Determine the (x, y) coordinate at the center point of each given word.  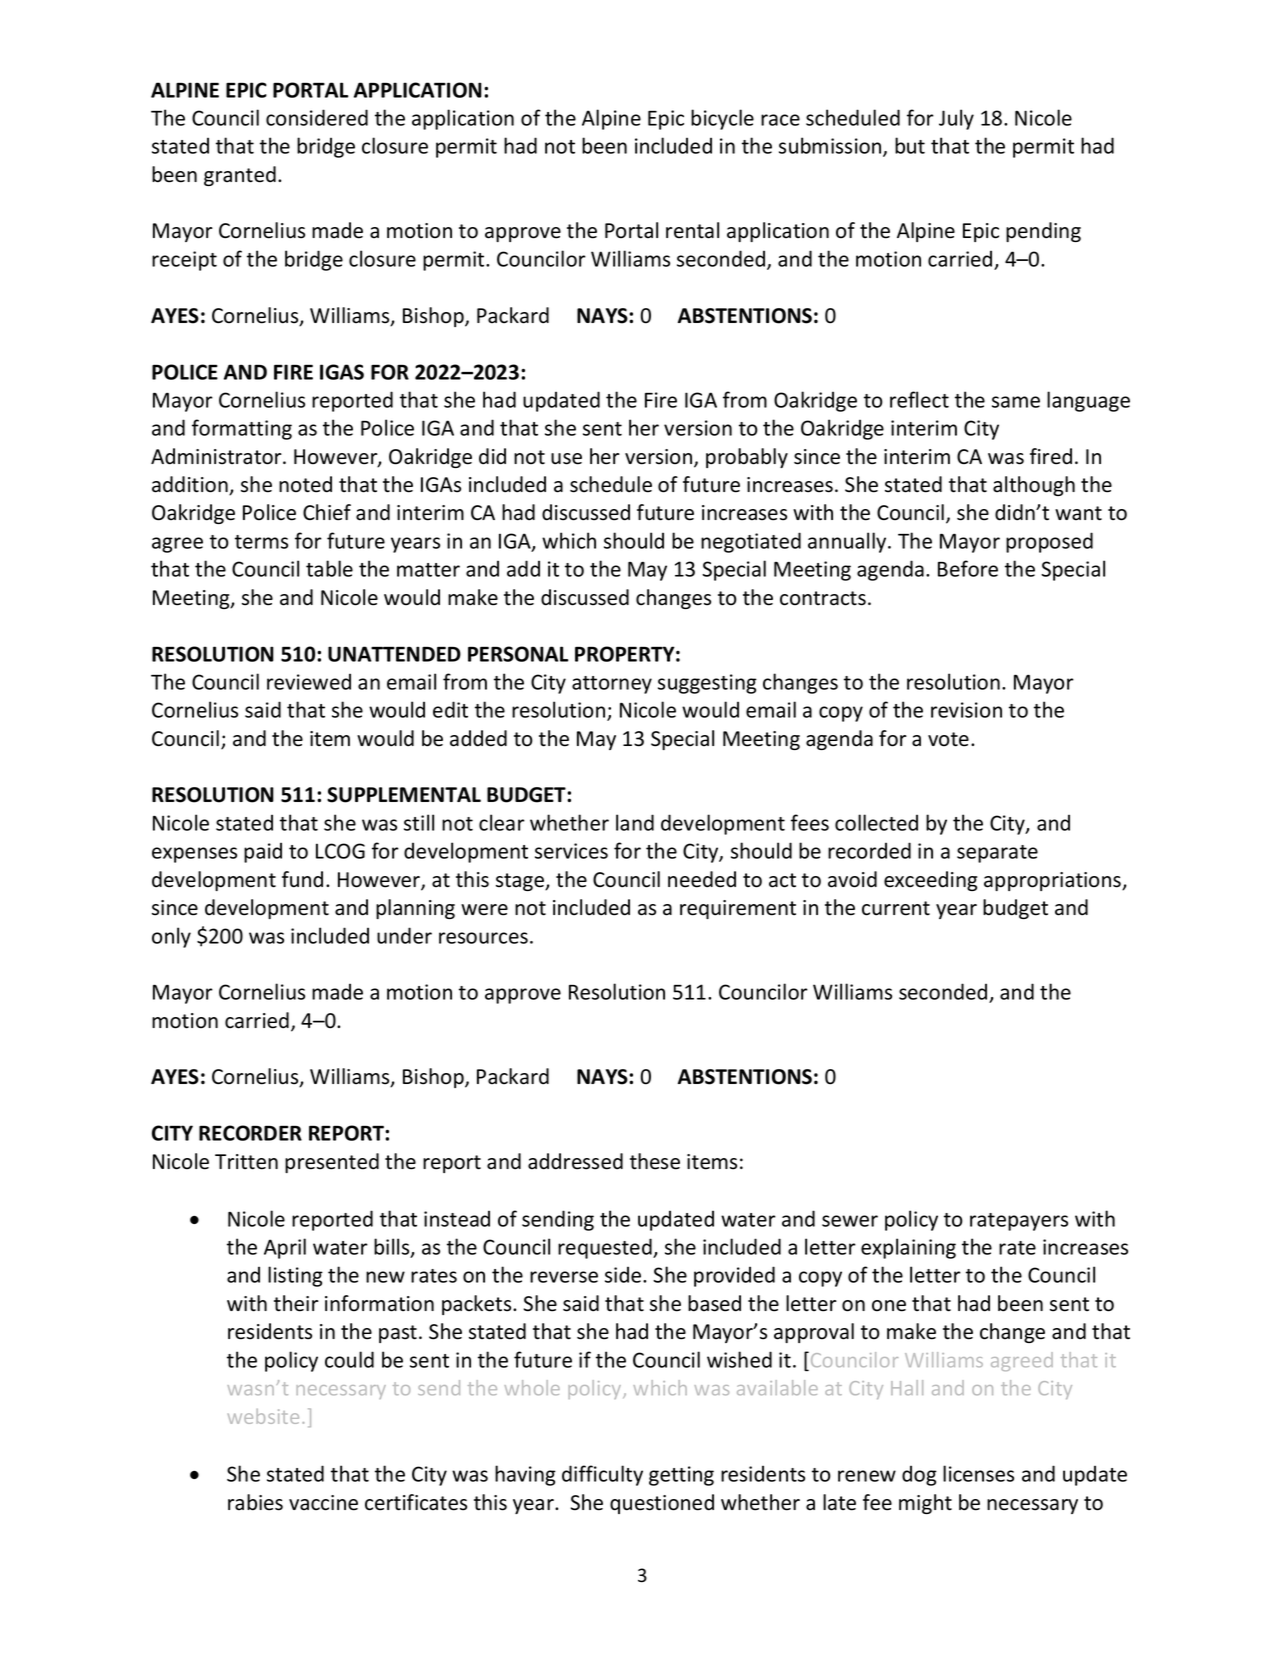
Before (968, 568)
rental (692, 230)
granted (240, 176)
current (896, 908)
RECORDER (250, 1133)
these (655, 1161)
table (329, 568)
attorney (612, 685)
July (956, 119)
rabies (255, 1502)
